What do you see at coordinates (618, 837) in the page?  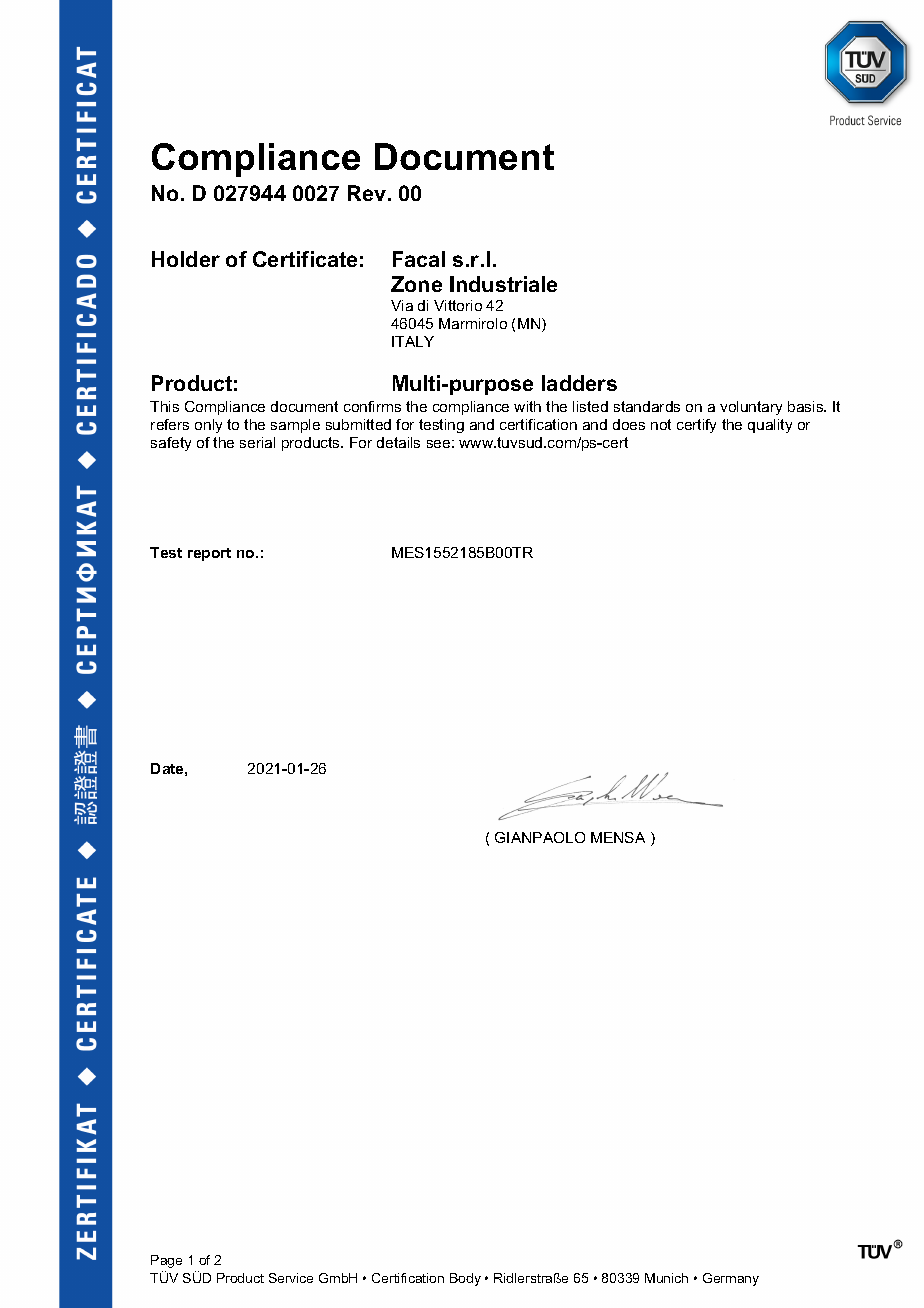 I see `MENSA` at bounding box center [618, 837].
